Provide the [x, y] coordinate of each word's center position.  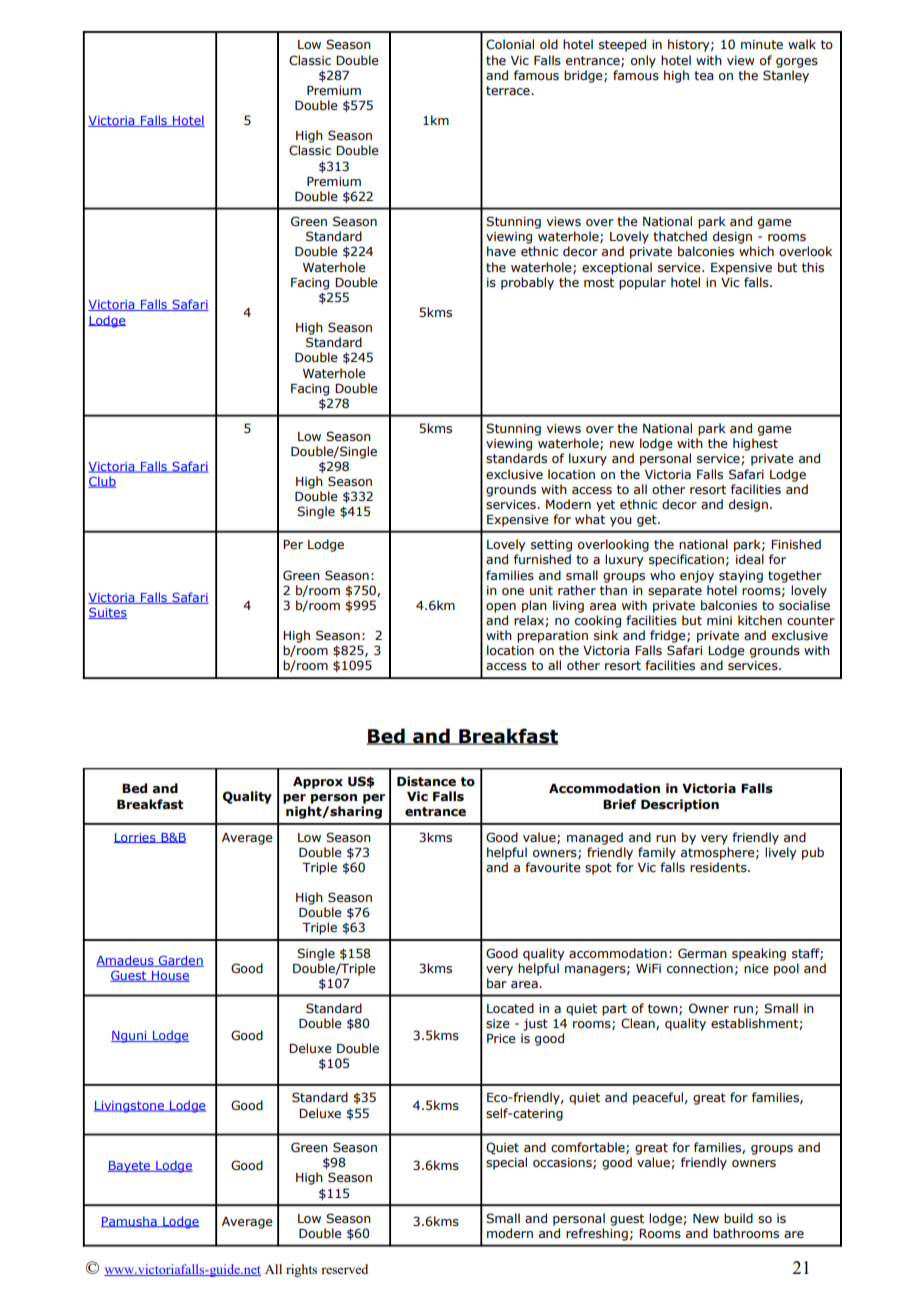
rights [301, 1270]
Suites [107, 613]
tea [703, 75]
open [501, 608]
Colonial [510, 44]
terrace [509, 90]
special [506, 1163]
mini [719, 620]
